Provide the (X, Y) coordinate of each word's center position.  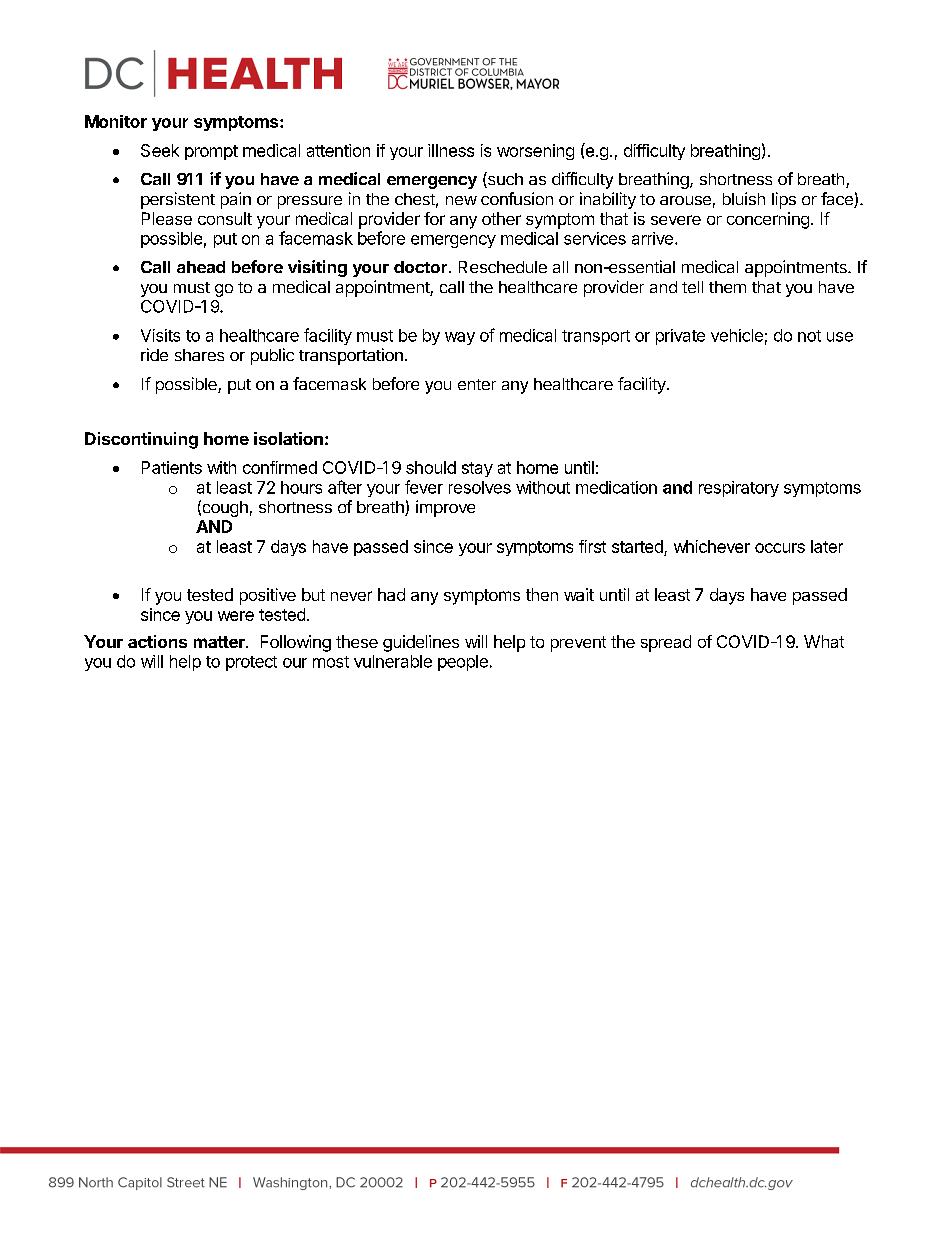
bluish (744, 198)
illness (451, 150)
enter (477, 384)
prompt (211, 152)
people (463, 663)
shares (199, 355)
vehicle (737, 335)
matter (220, 642)
